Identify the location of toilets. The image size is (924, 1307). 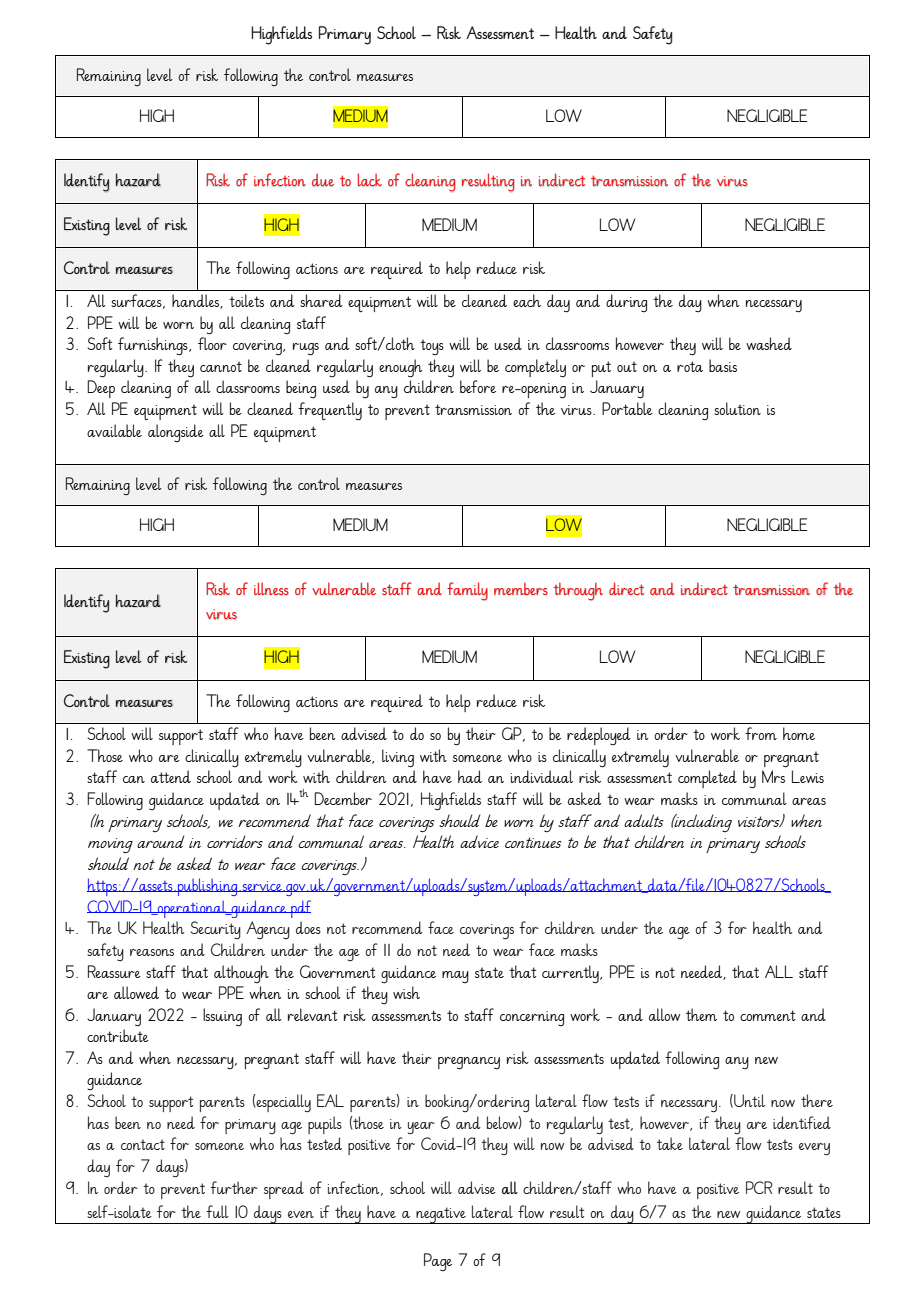
(246, 300).
